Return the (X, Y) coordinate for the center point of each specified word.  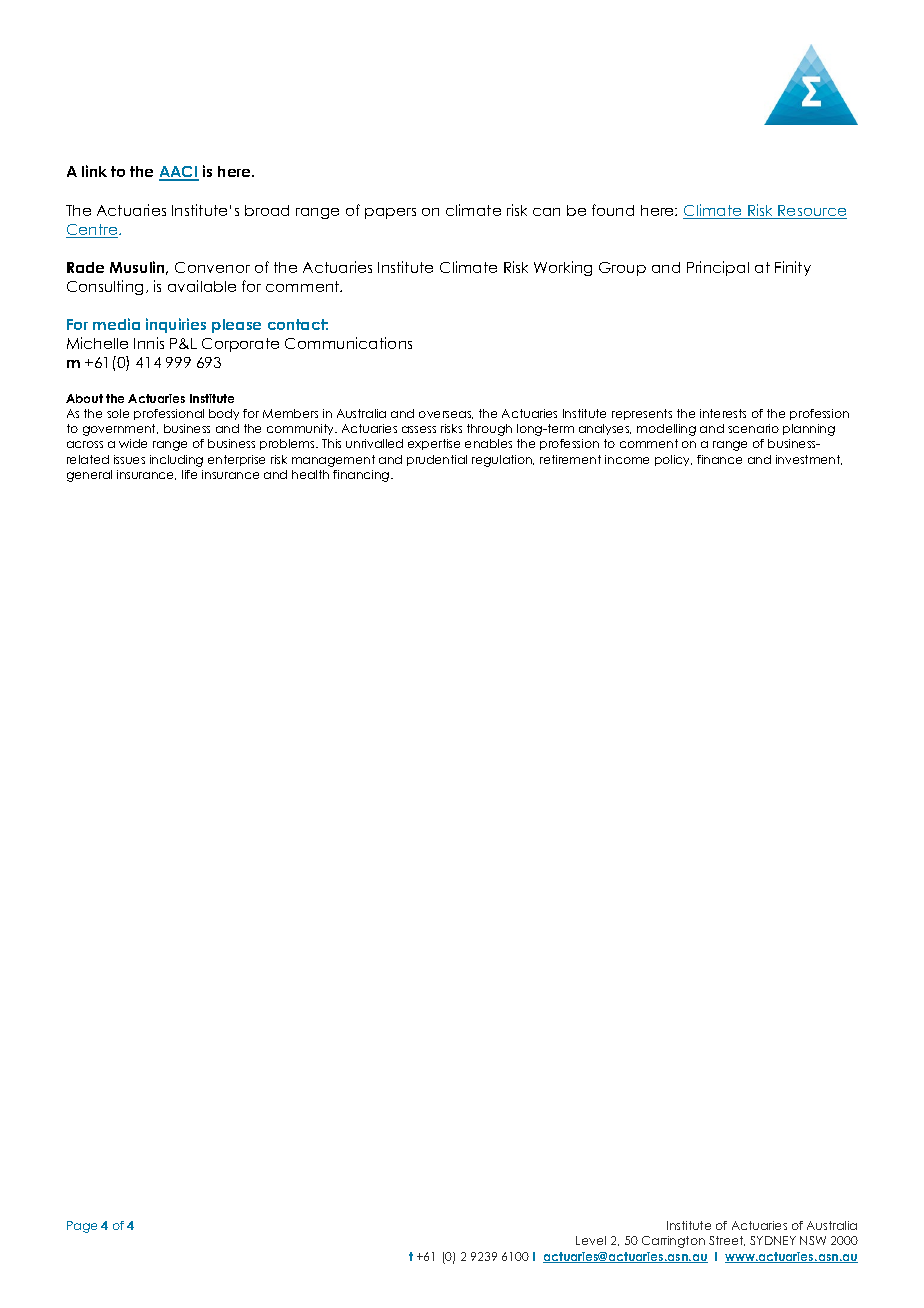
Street (727, 1241)
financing (362, 476)
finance (719, 459)
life (189, 474)
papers (390, 213)
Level (591, 1240)
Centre (93, 231)
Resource (812, 212)
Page (82, 1227)
